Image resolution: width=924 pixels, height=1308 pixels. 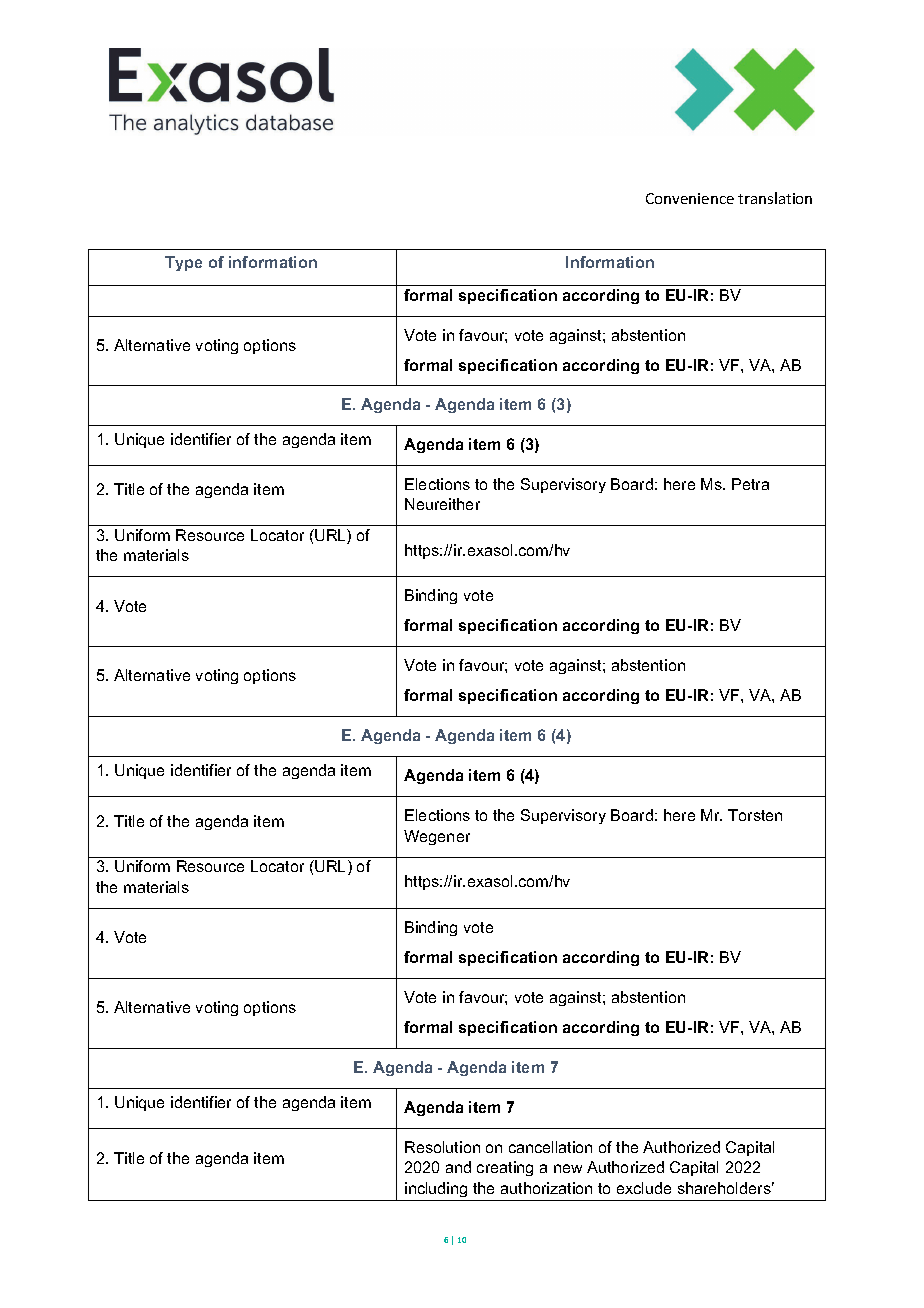 I want to click on translation, so click(x=775, y=198).
